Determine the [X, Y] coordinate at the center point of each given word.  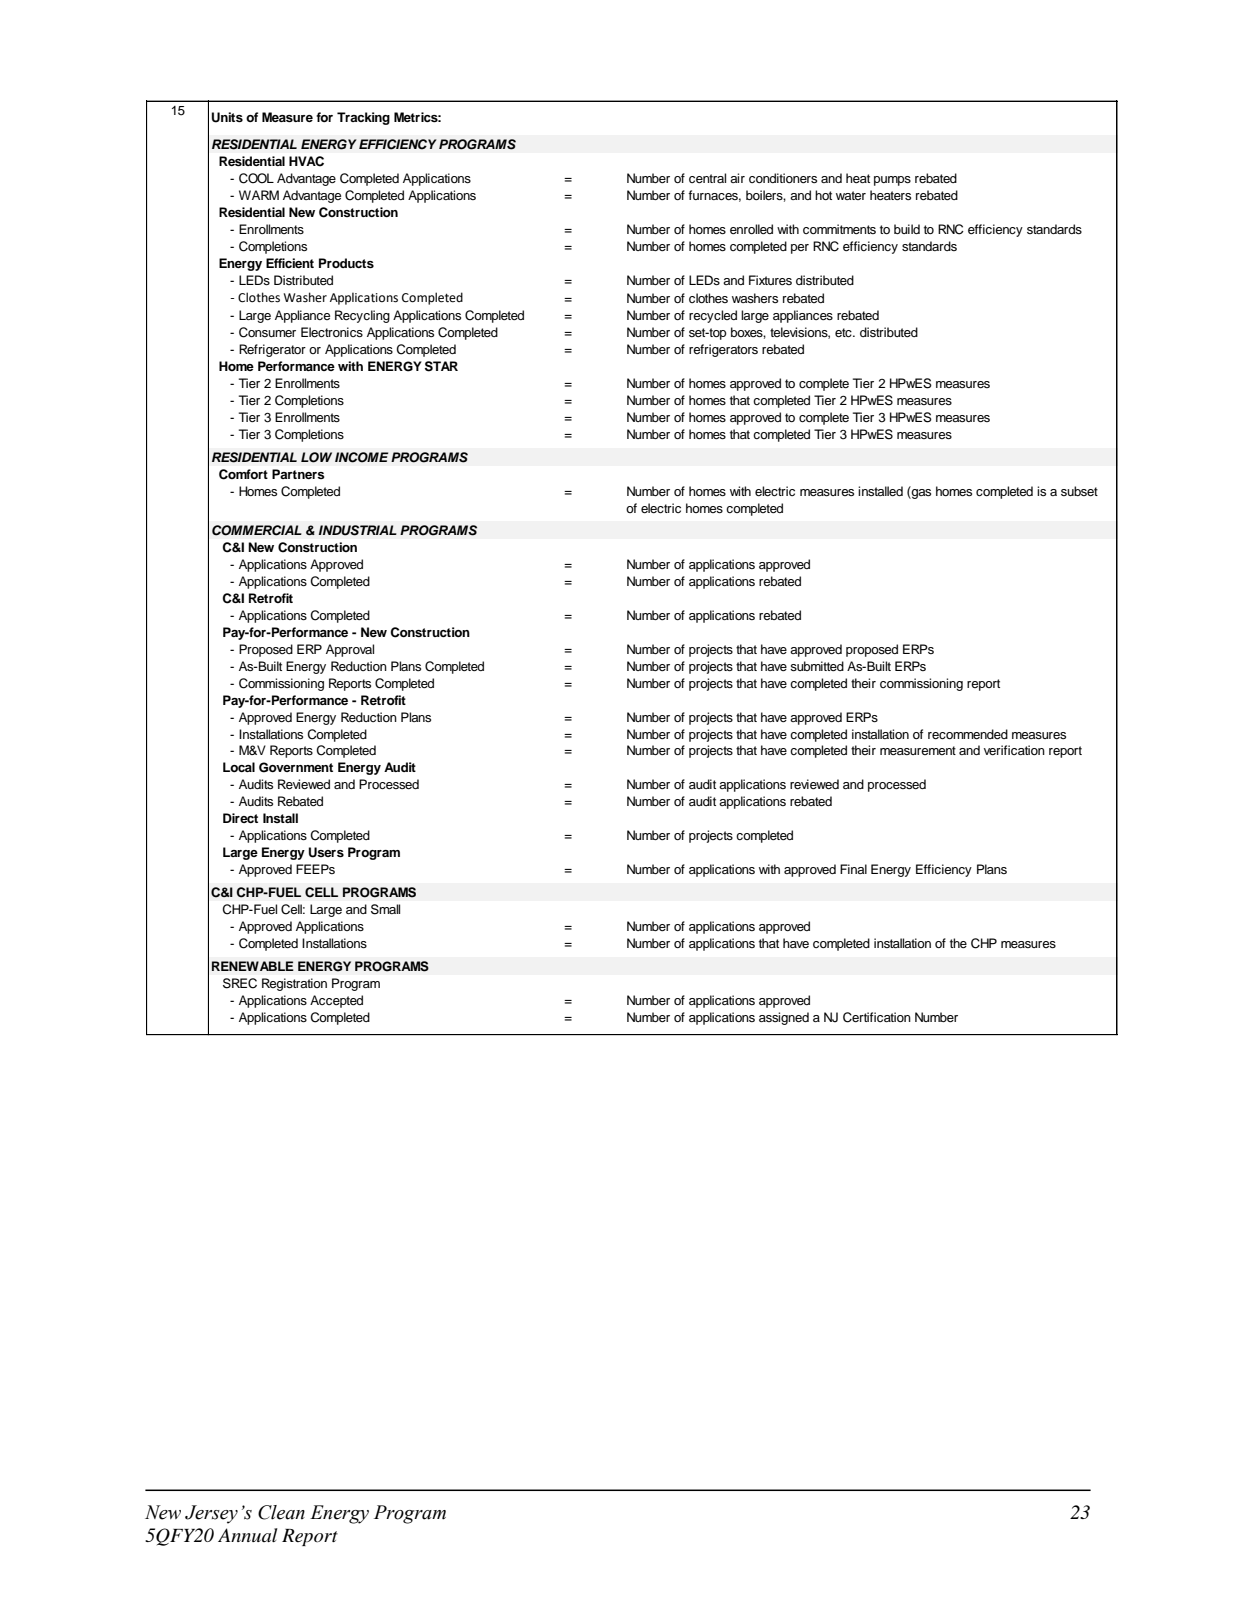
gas [920, 494]
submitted [817, 666]
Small [385, 909]
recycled [713, 316]
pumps [892, 181]
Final [853, 869]
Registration [294, 984]
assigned [784, 1018]
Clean [281, 1512]
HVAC [306, 161]
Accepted [336, 1001]
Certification [877, 1017]
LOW [316, 457]
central [707, 178]
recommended [968, 734]
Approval [350, 650]
